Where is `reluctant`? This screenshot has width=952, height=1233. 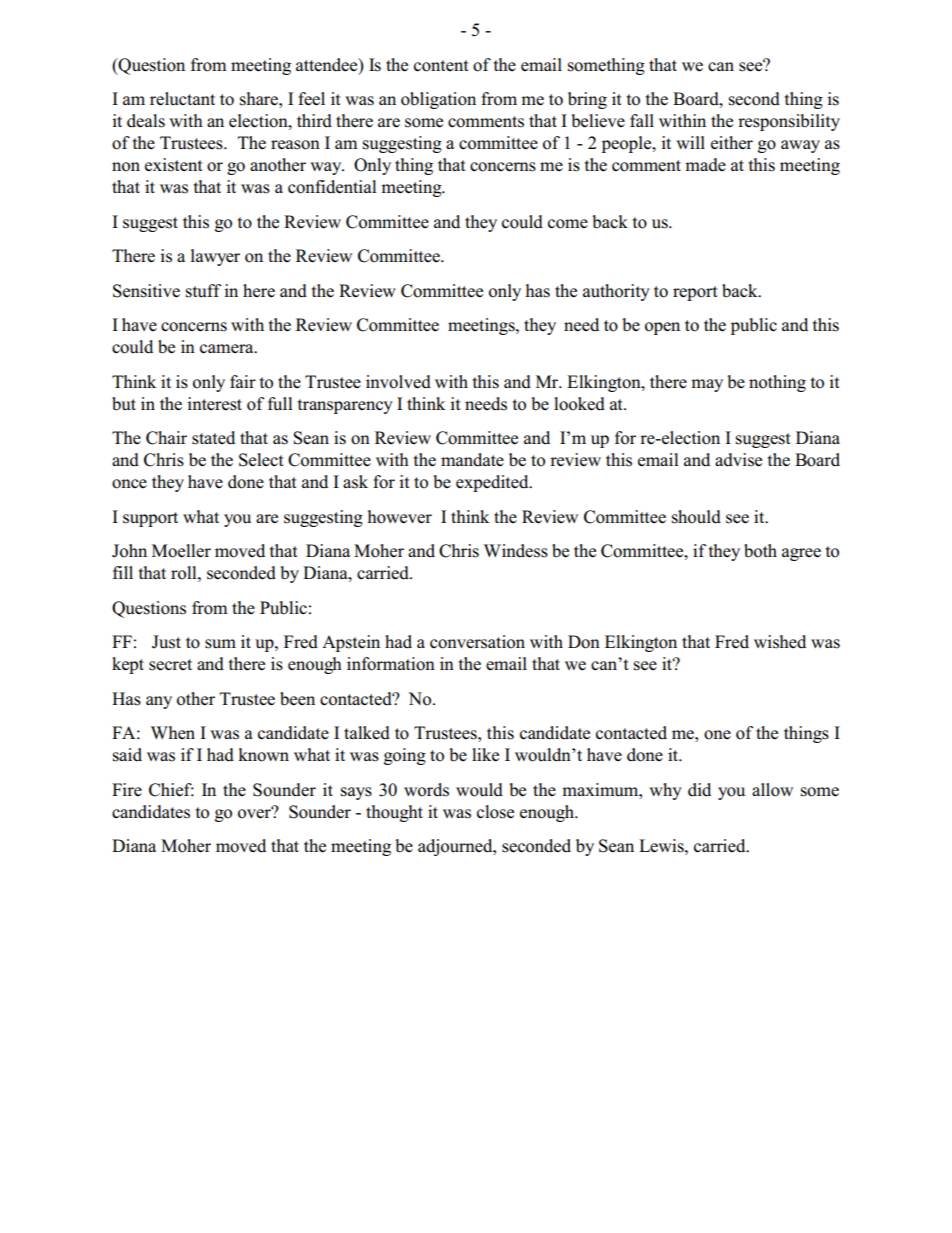 reluctant is located at coordinates (182, 99).
